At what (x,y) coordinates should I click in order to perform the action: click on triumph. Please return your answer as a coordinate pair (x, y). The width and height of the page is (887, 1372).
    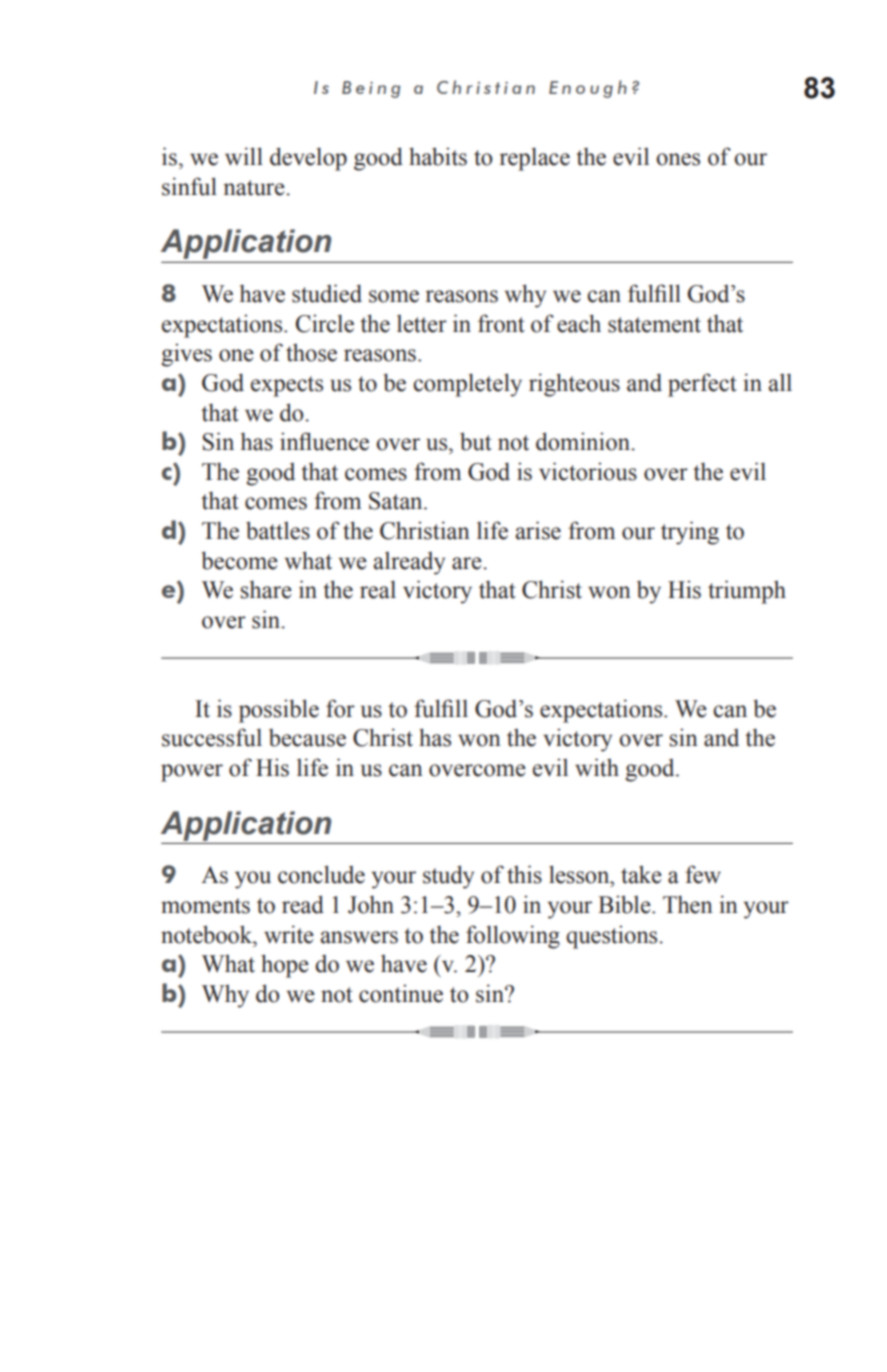
    Looking at the image, I should click on (747, 592).
